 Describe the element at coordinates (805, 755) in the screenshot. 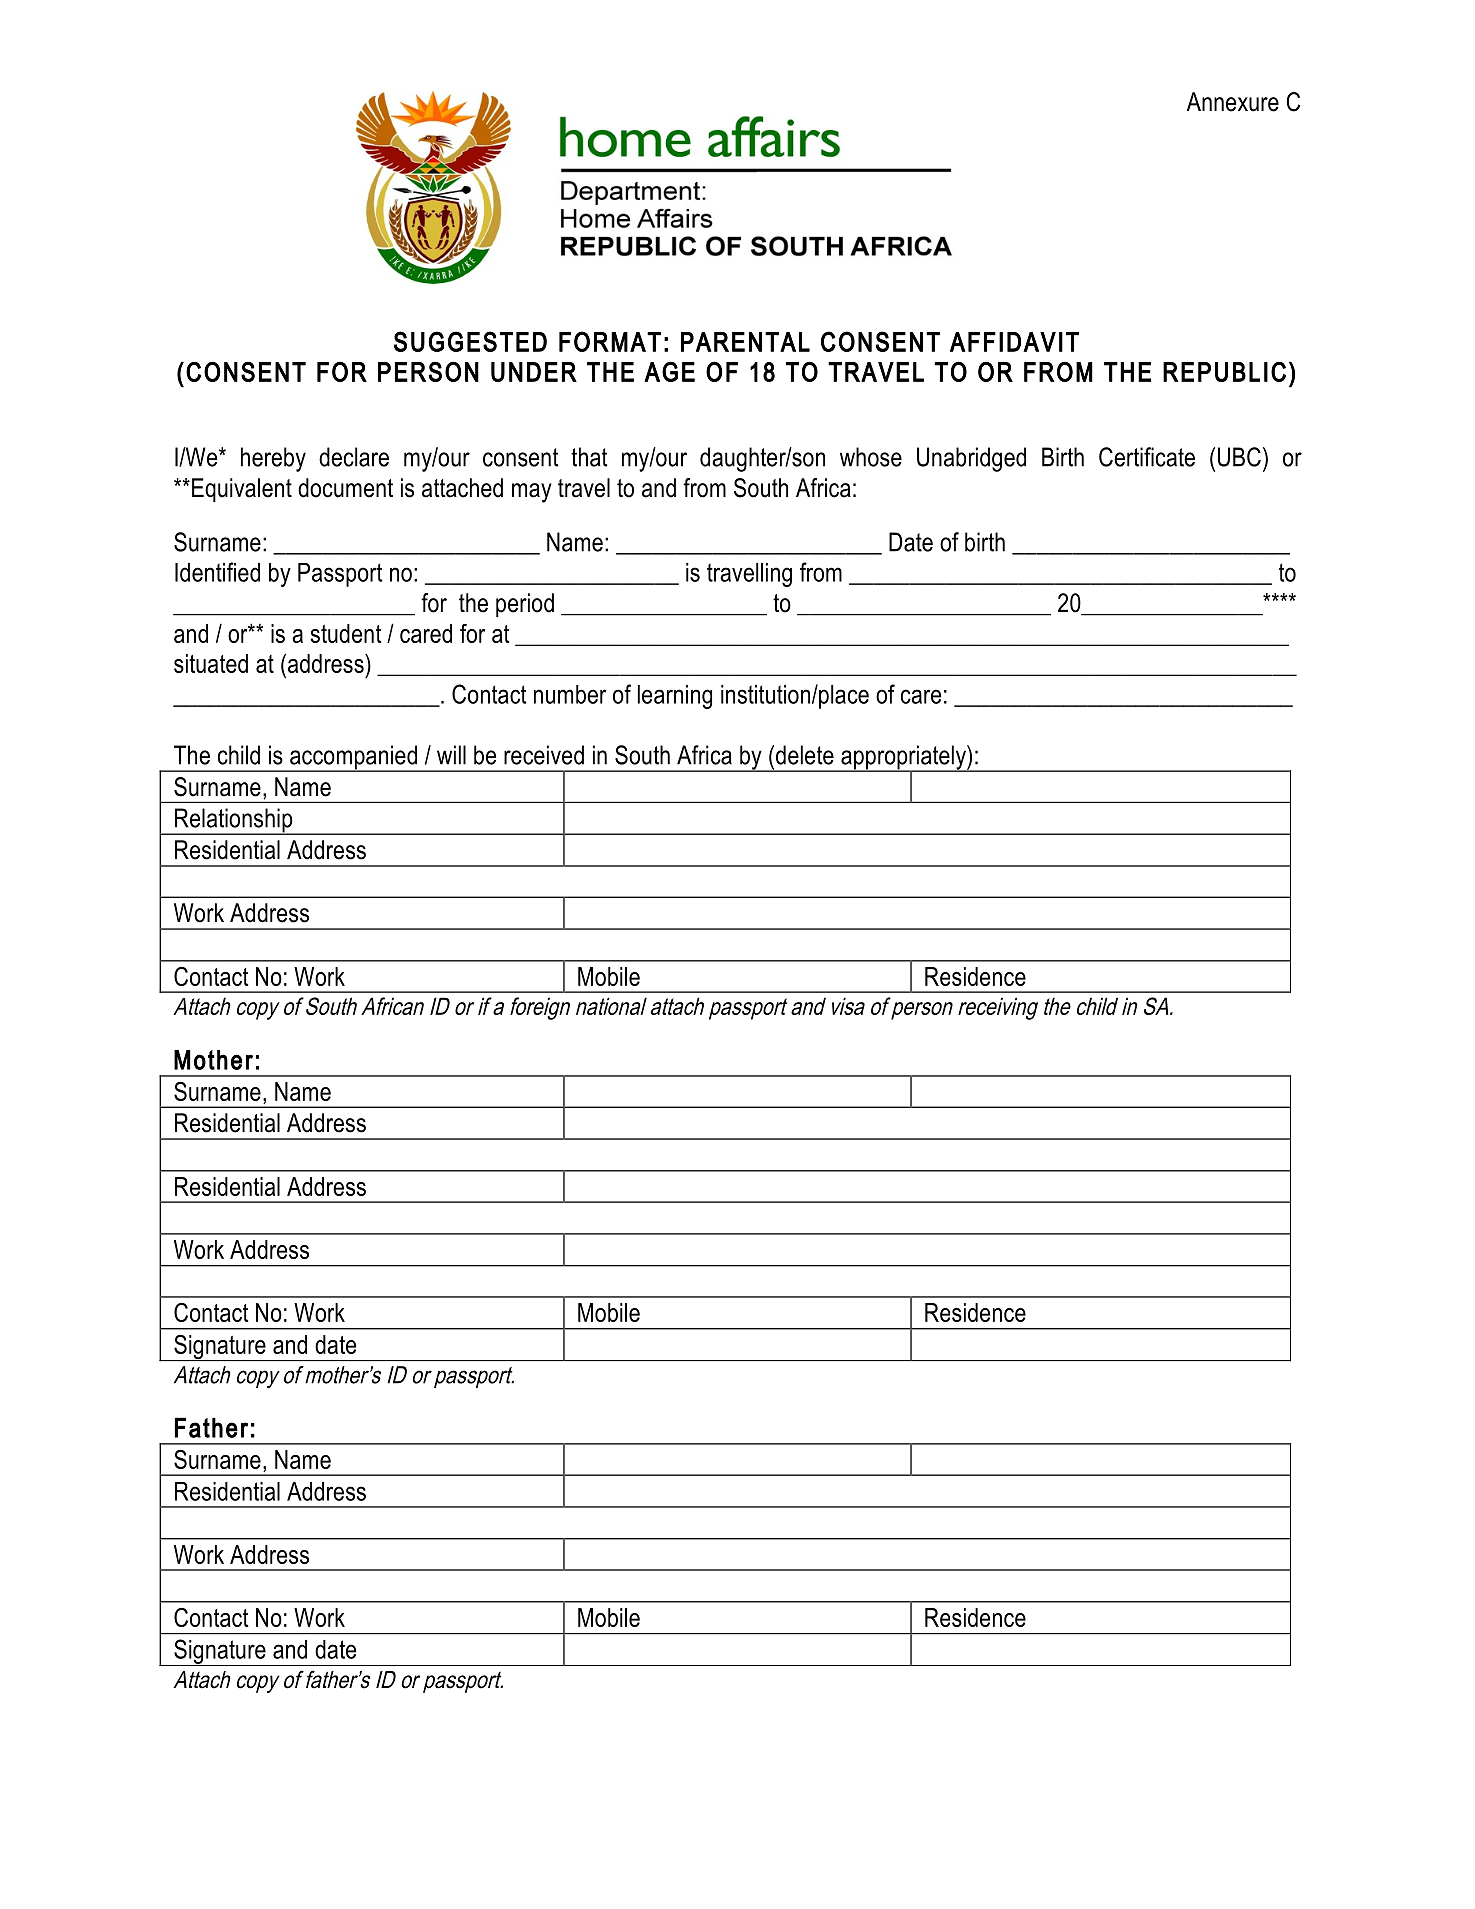

I see `delete` at that location.
